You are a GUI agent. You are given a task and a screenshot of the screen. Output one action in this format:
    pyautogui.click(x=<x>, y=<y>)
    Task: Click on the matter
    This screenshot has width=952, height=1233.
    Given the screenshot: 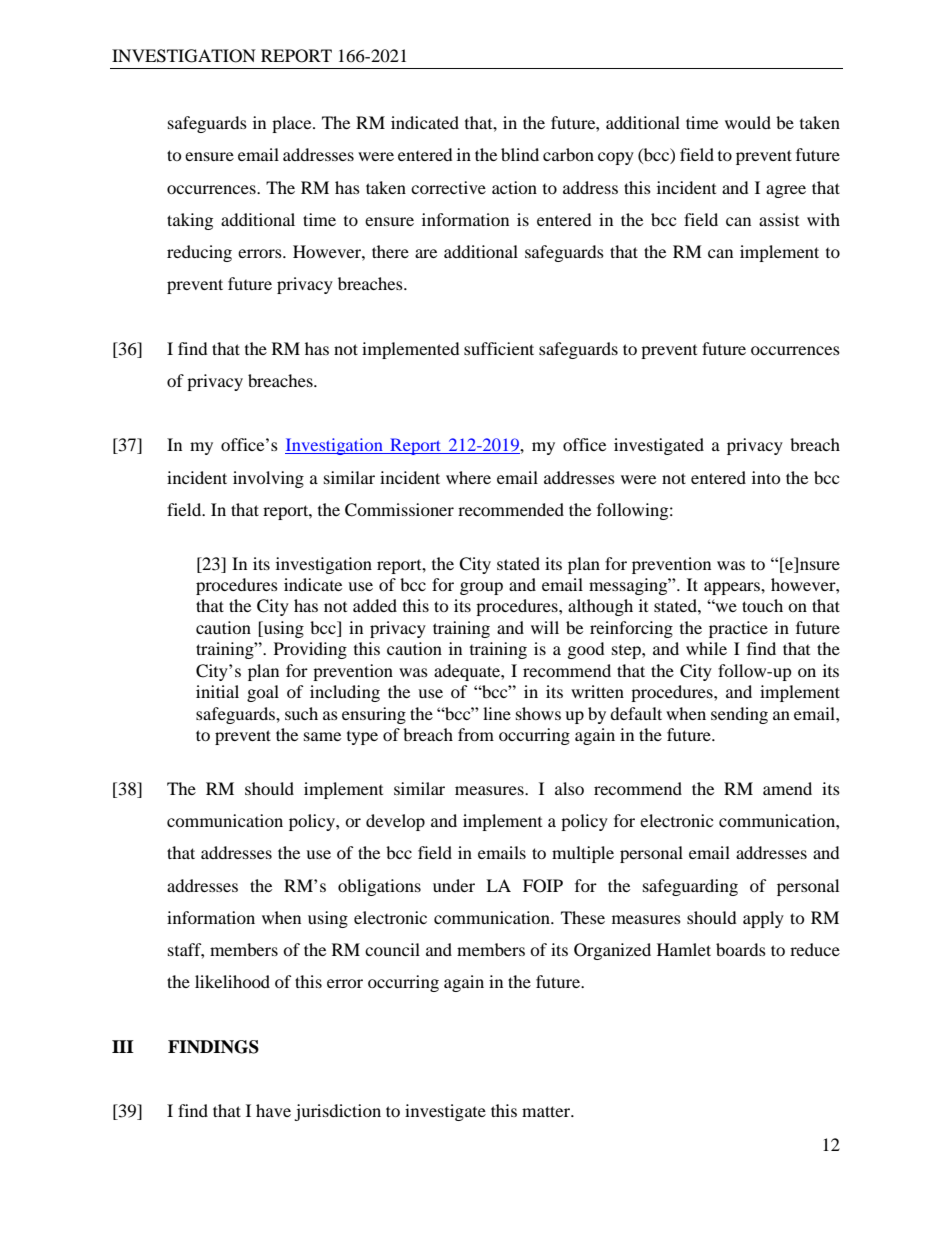 What is the action you would take?
    pyautogui.click(x=547, y=1111)
